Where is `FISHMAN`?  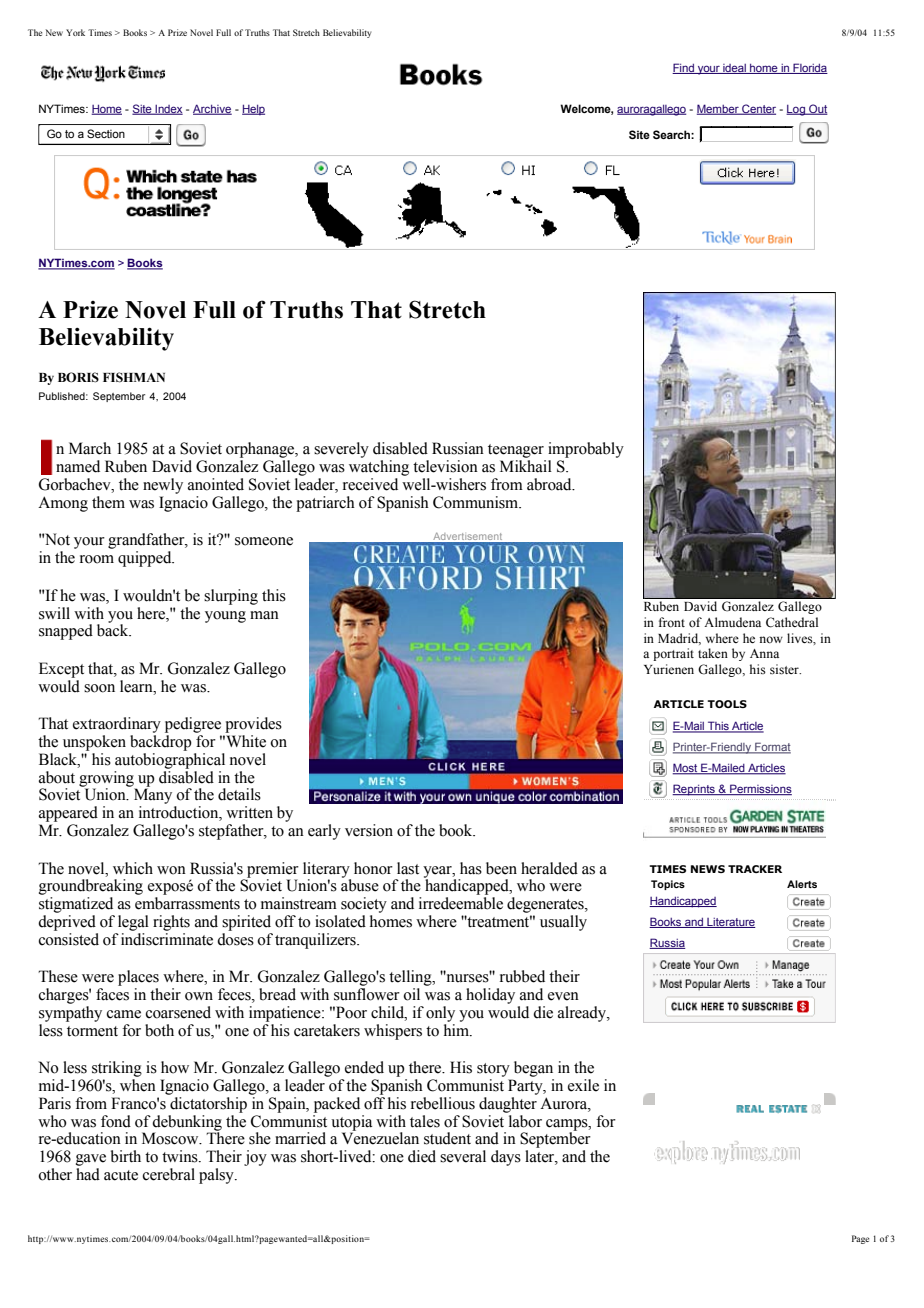
FISHMAN is located at coordinates (134, 377).
